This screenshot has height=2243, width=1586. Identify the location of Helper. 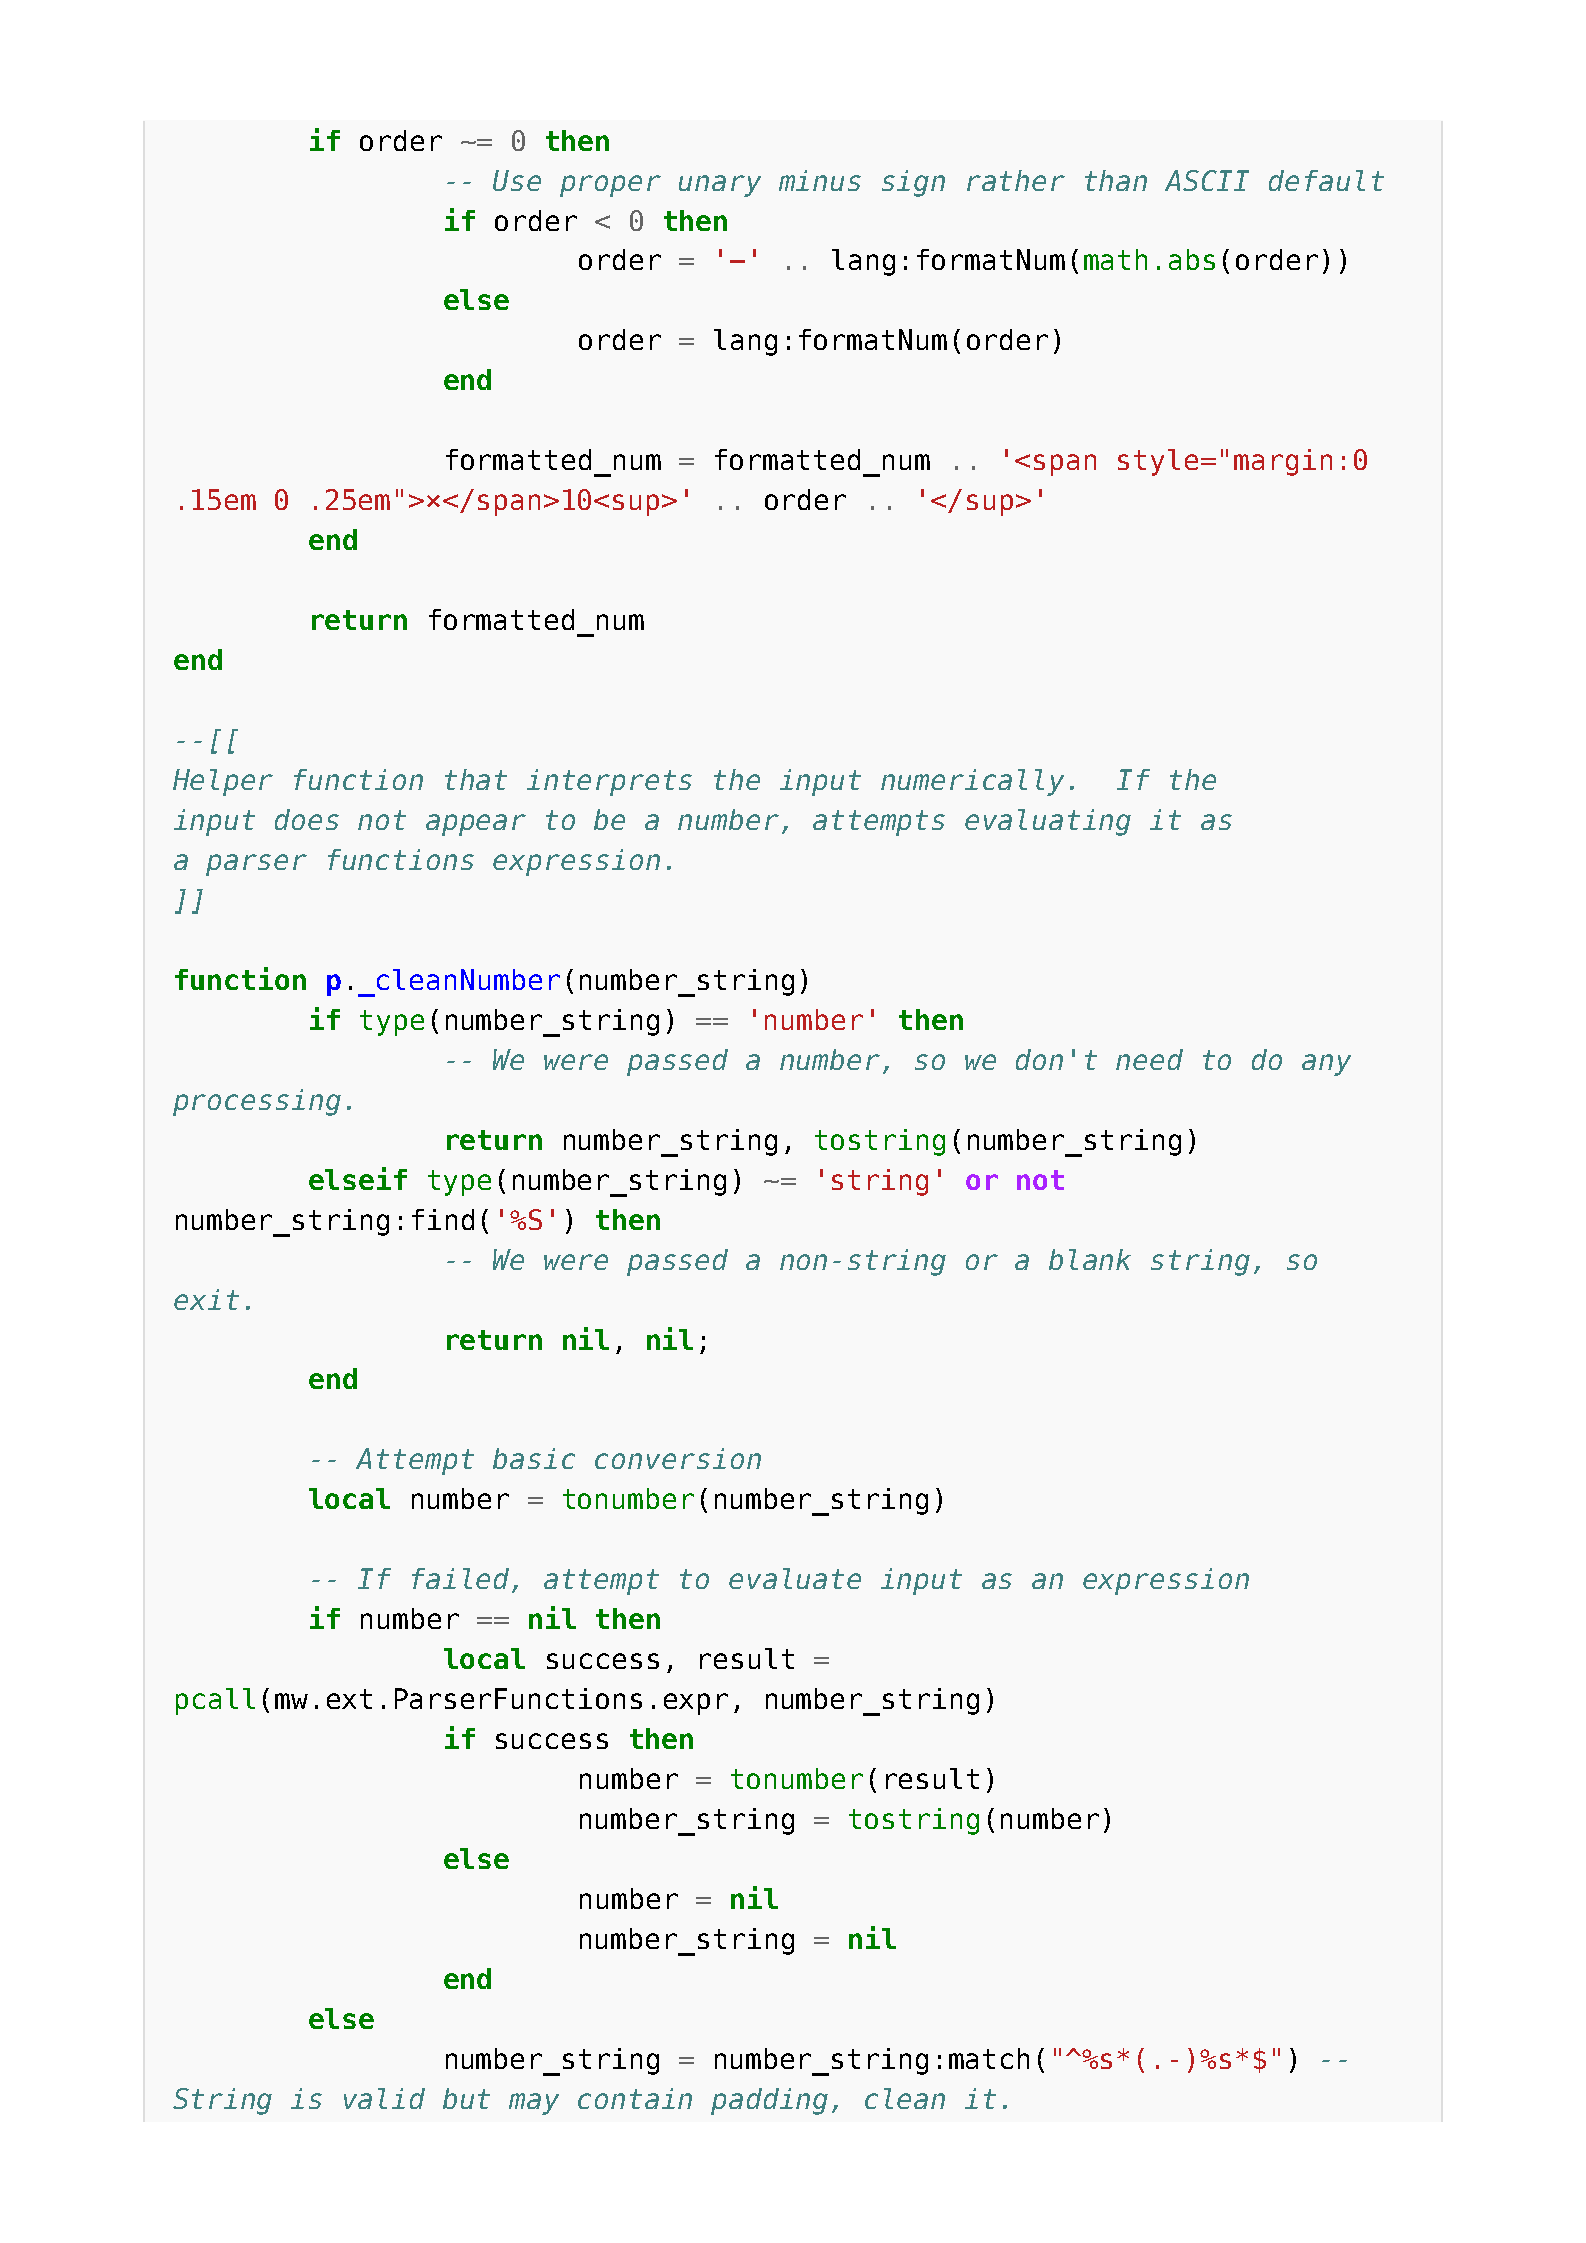
(223, 782).
